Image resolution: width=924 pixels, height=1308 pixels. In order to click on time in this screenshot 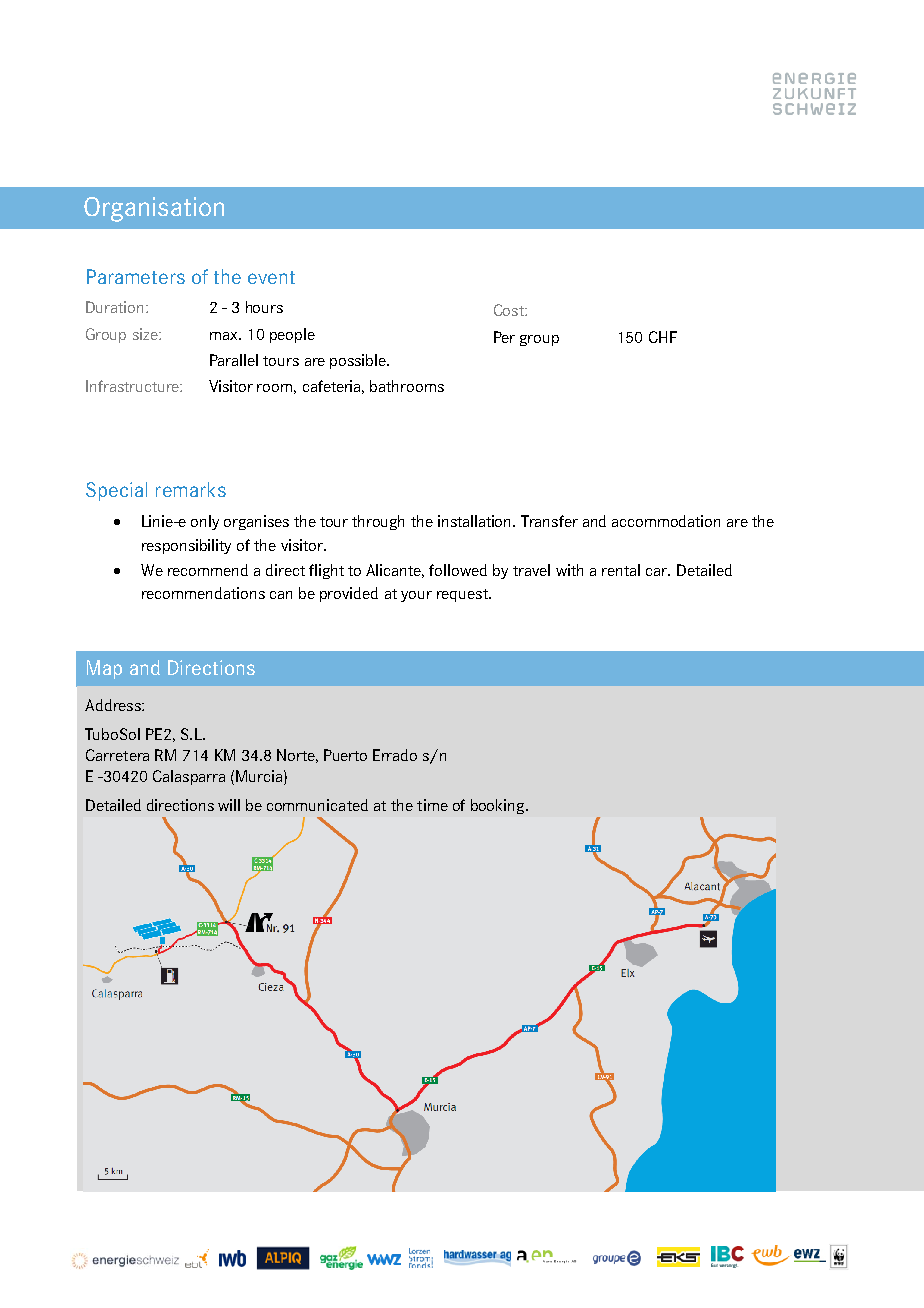, I will do `click(432, 805)`.
